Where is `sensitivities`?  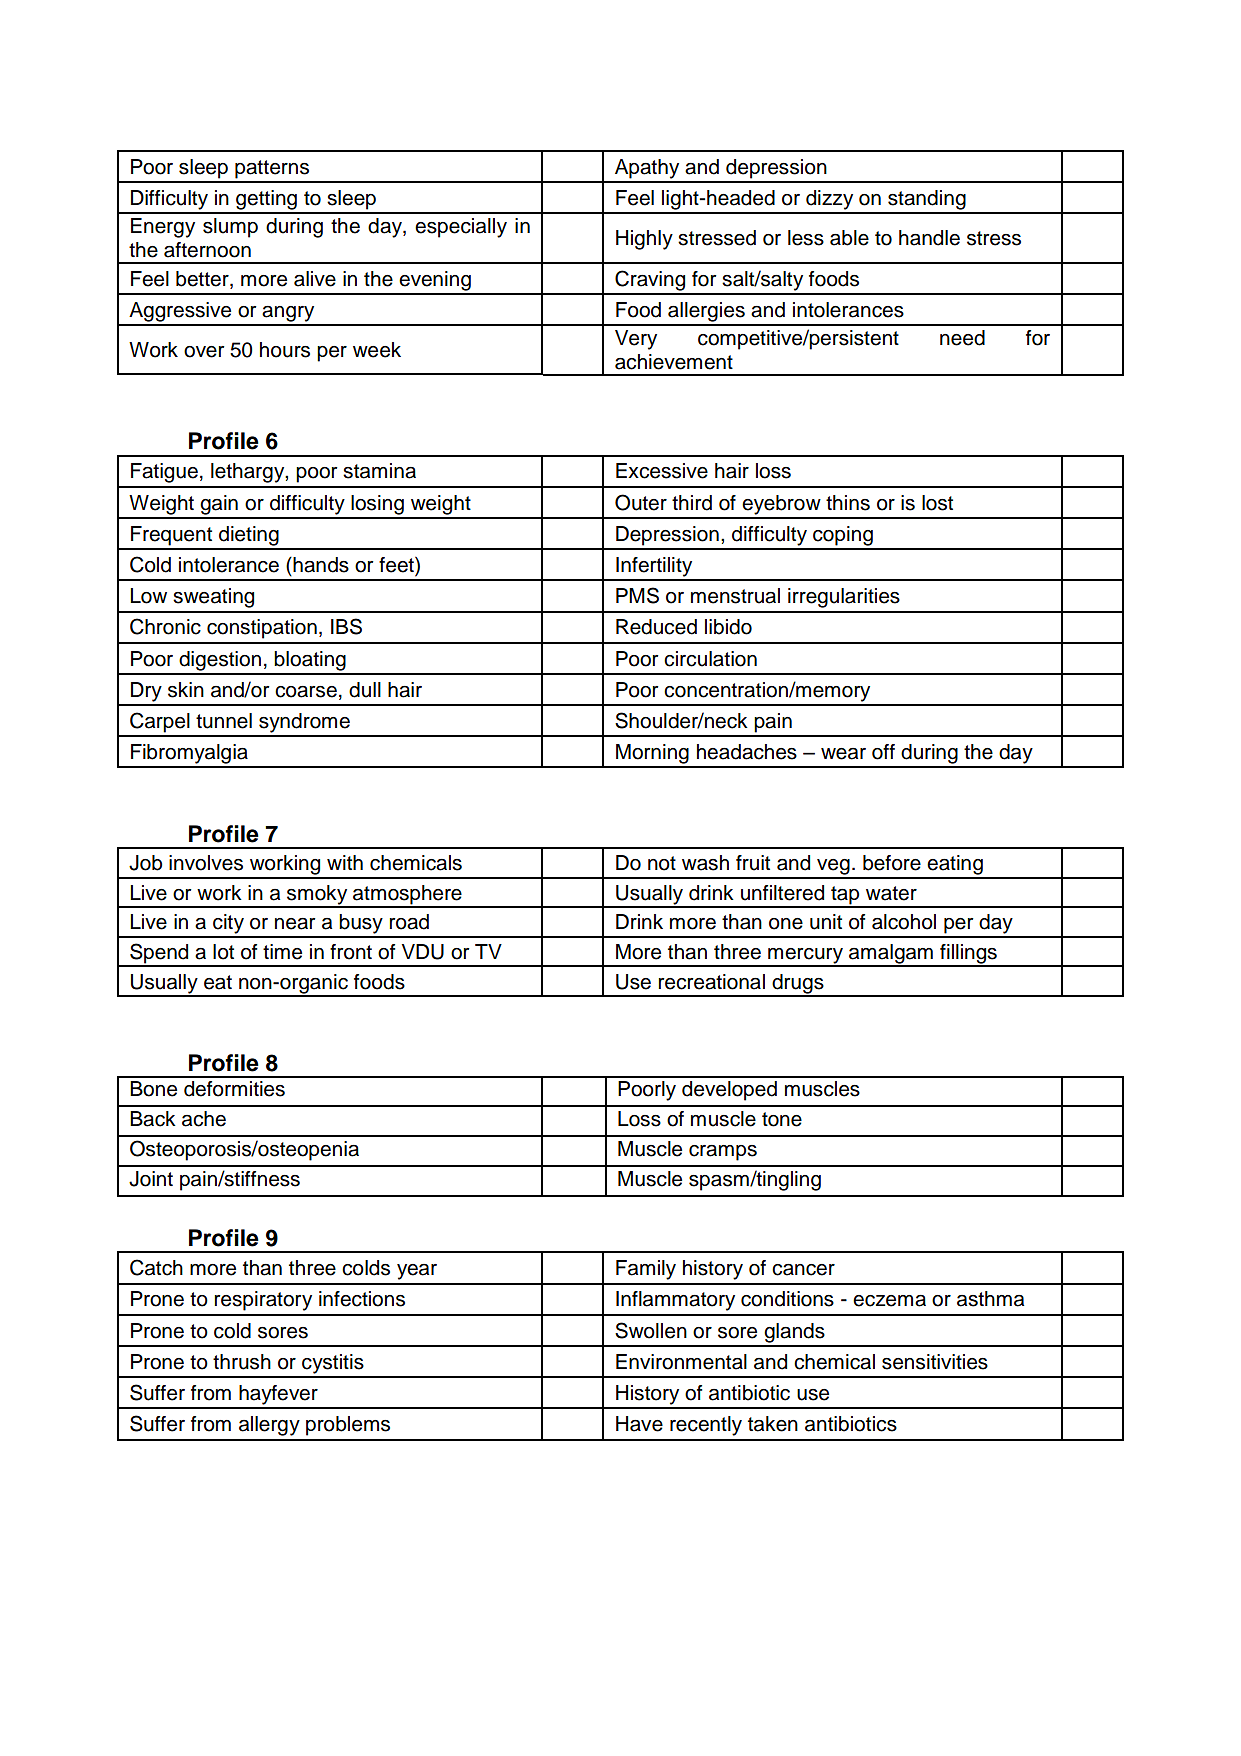
sensitivities is located at coordinates (935, 1362).
